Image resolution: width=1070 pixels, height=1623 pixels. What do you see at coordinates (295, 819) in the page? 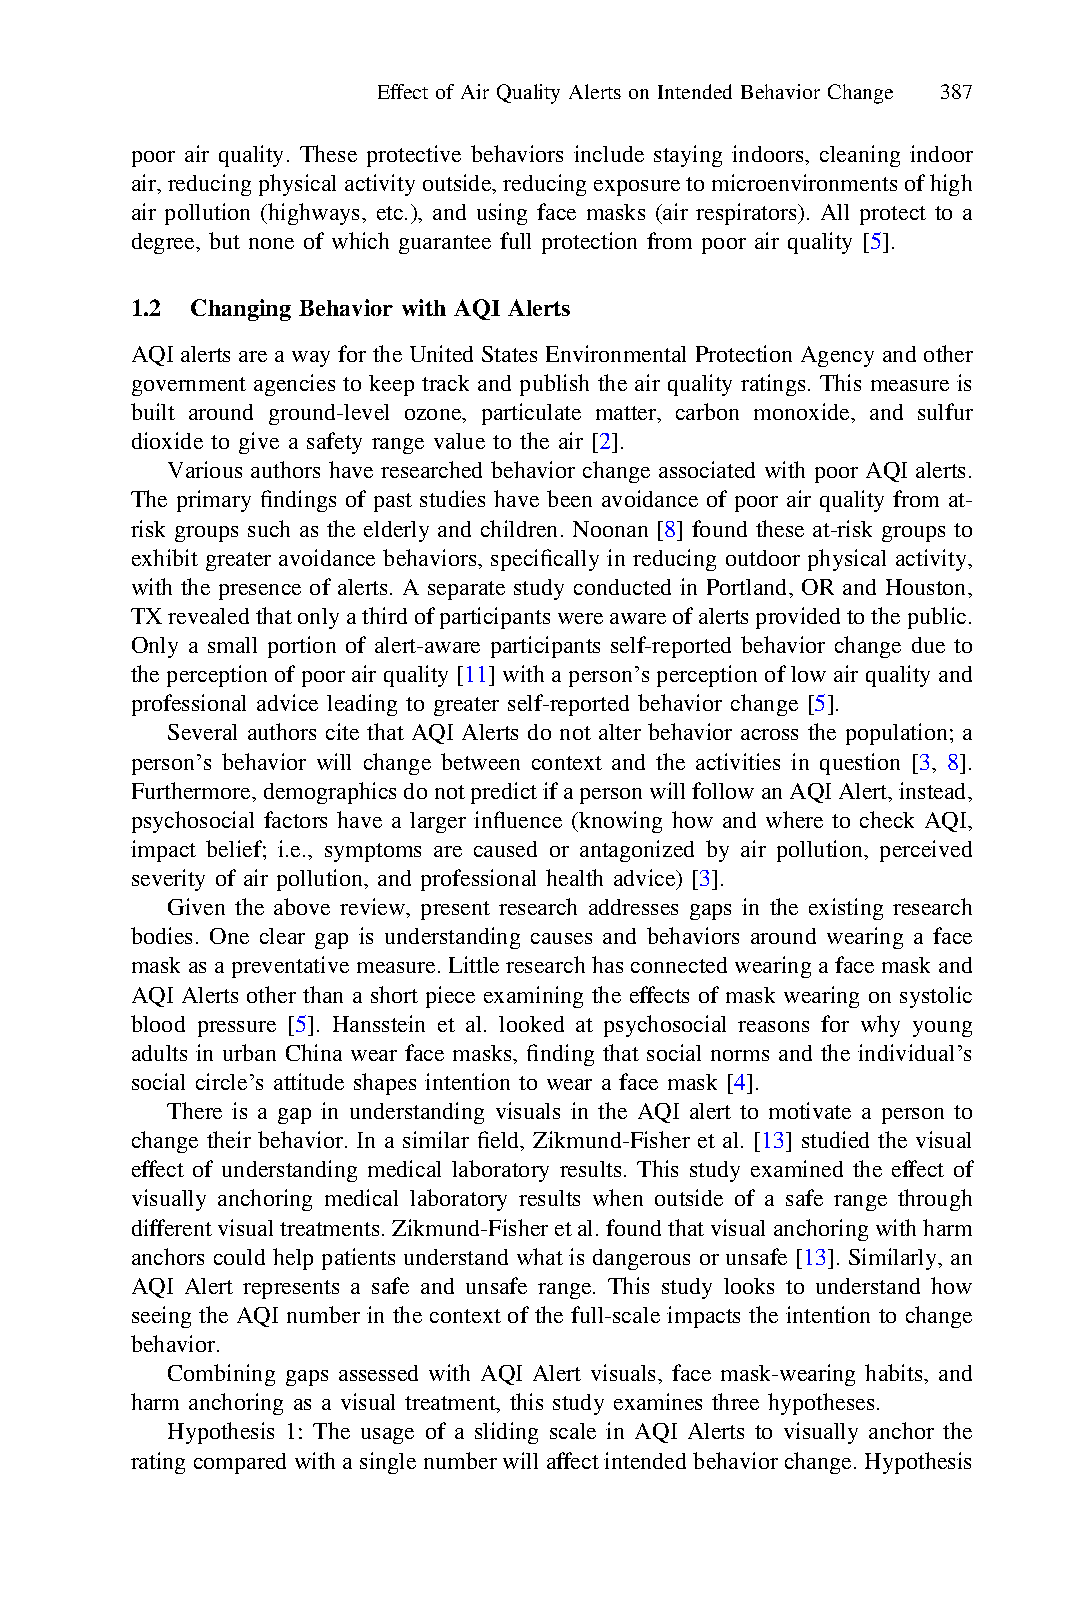
I see `factors` at bounding box center [295, 819].
